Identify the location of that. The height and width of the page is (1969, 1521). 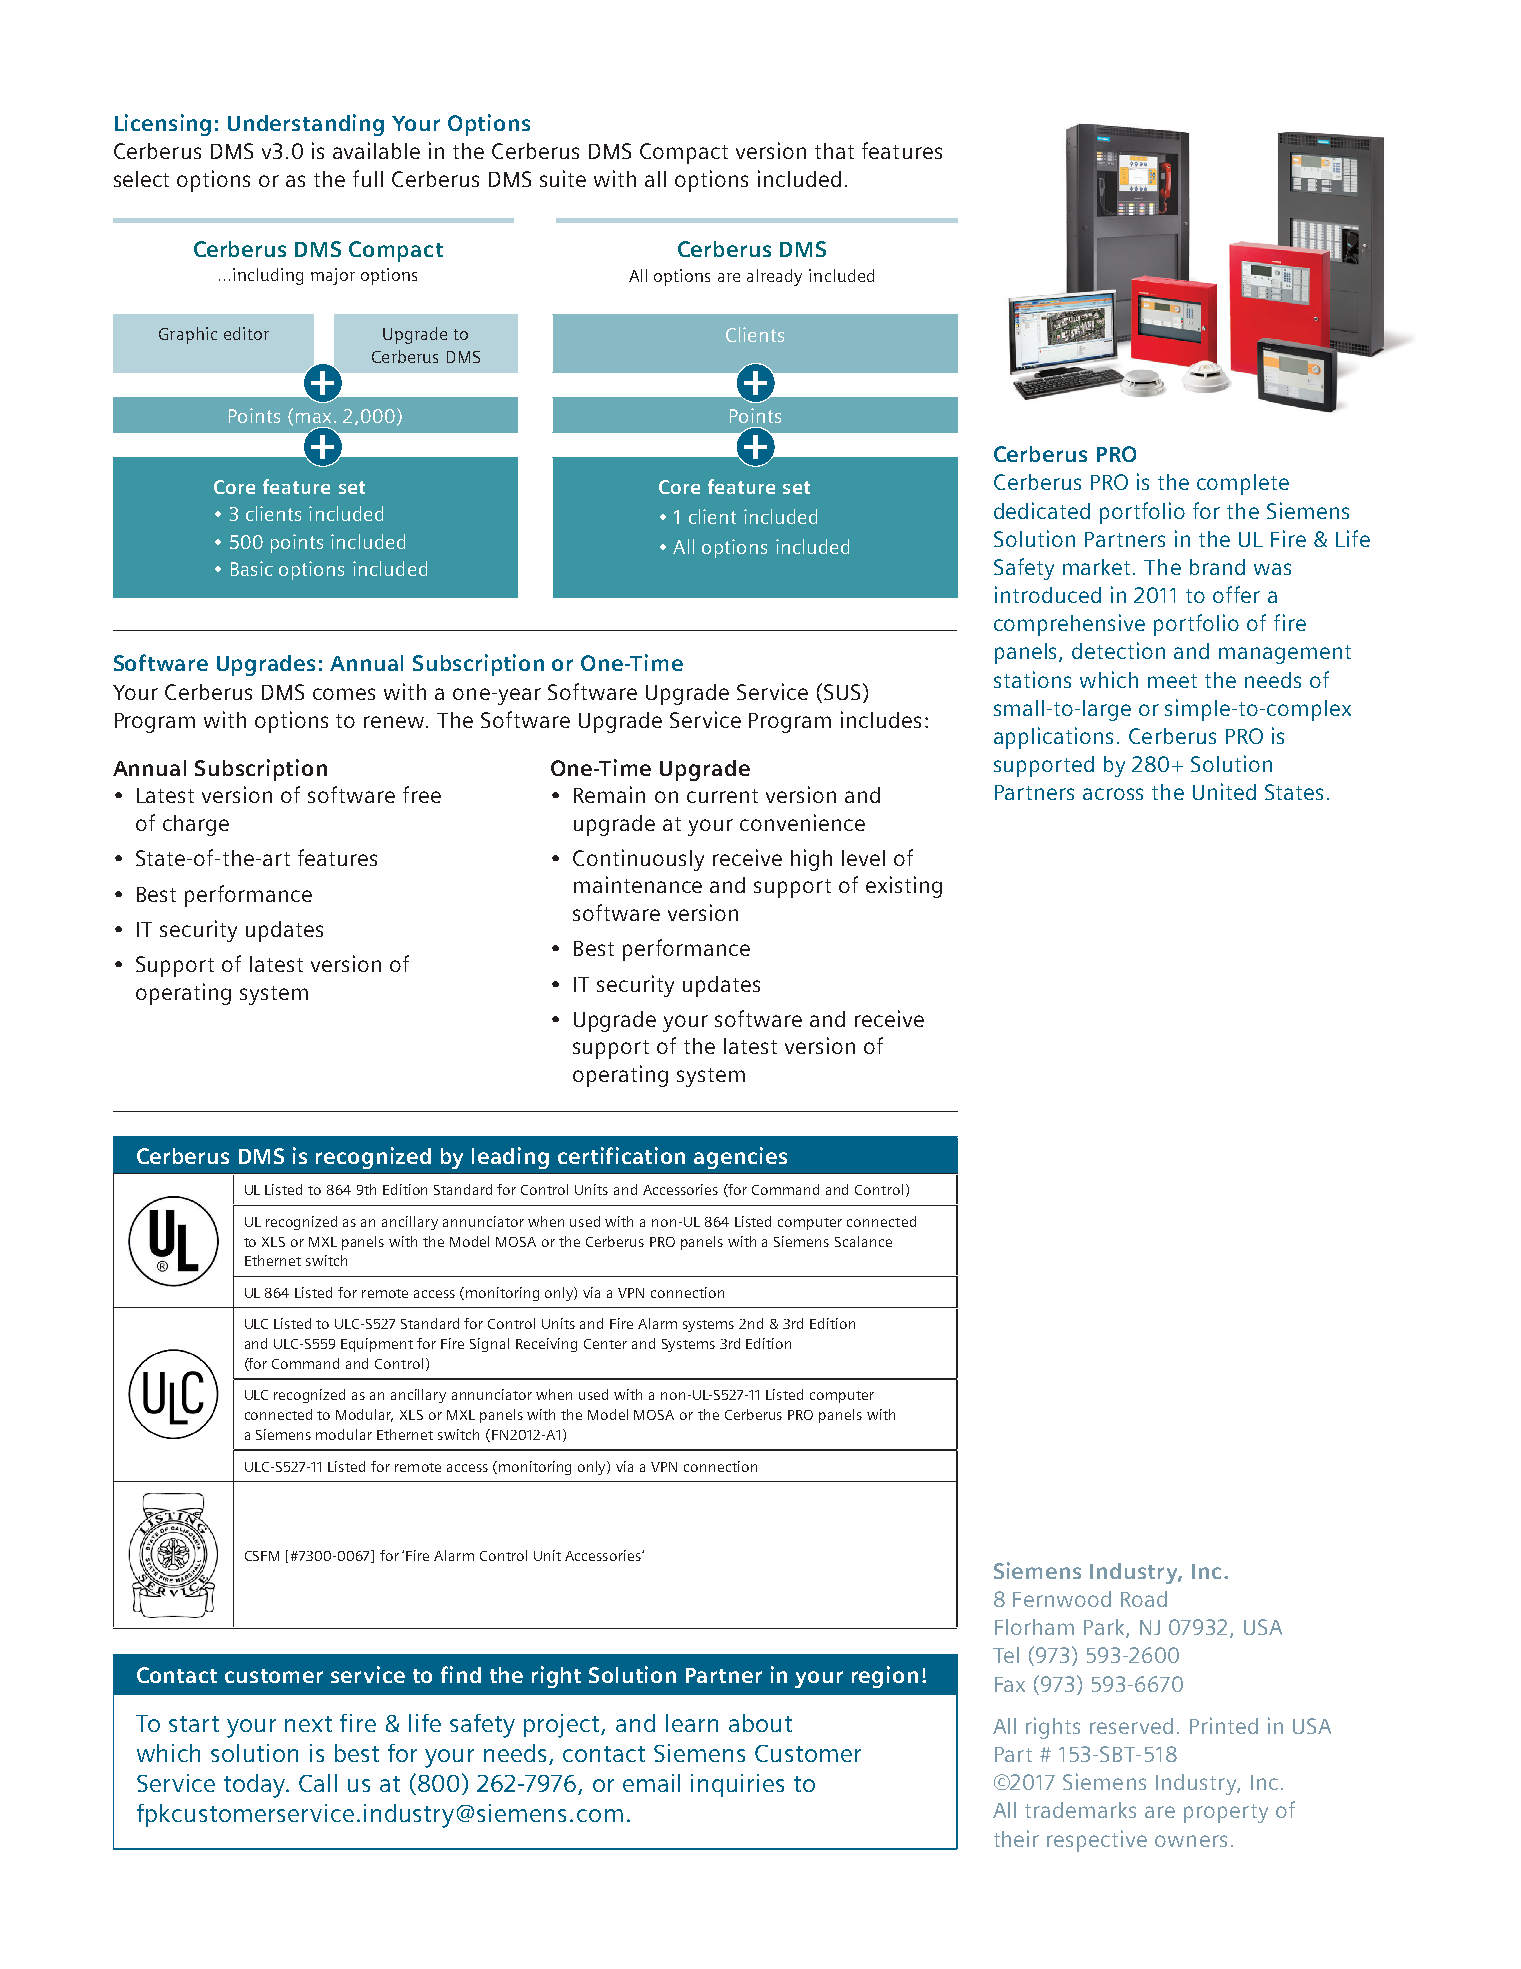
(834, 151).
